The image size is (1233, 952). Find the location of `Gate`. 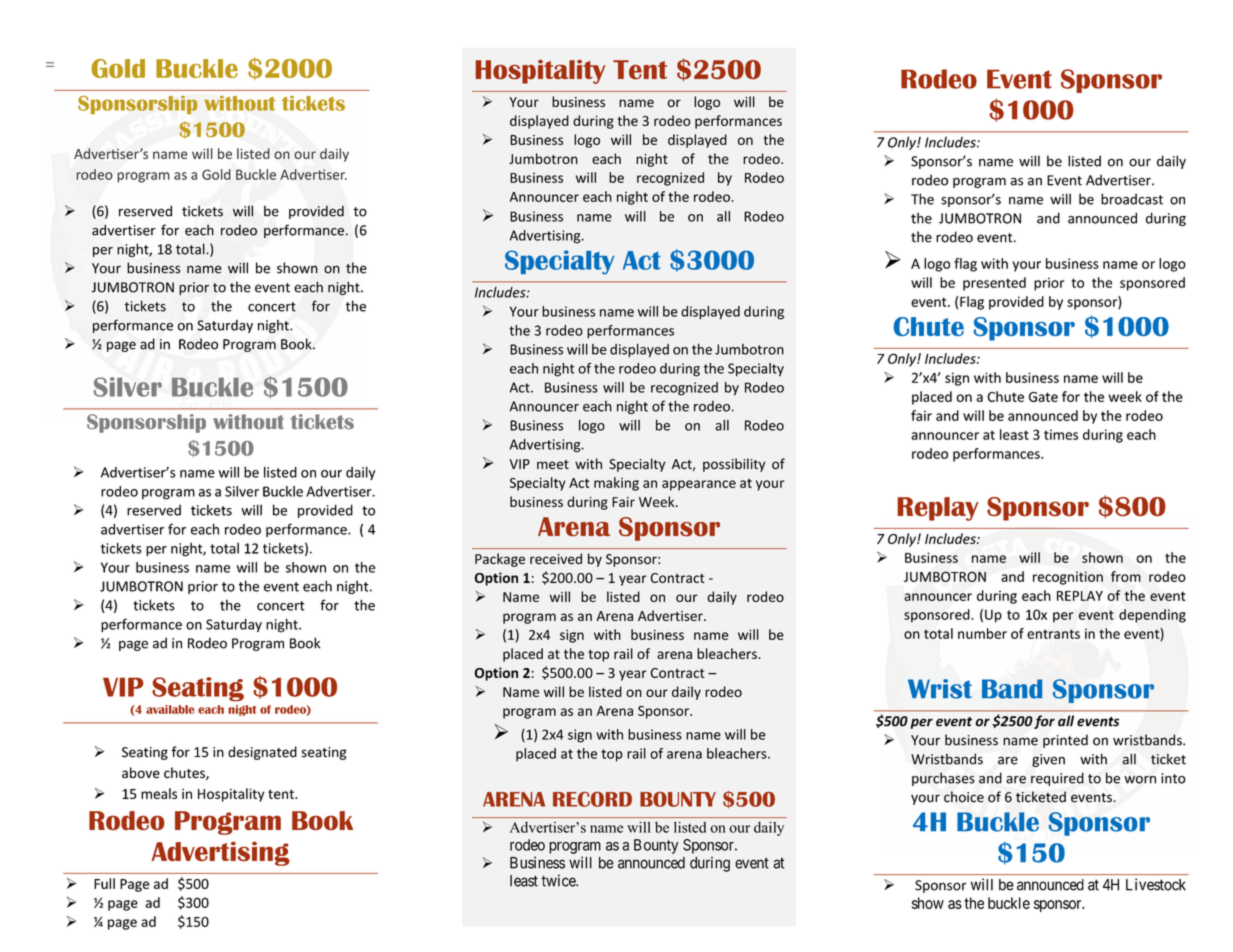

Gate is located at coordinates (1043, 397).
